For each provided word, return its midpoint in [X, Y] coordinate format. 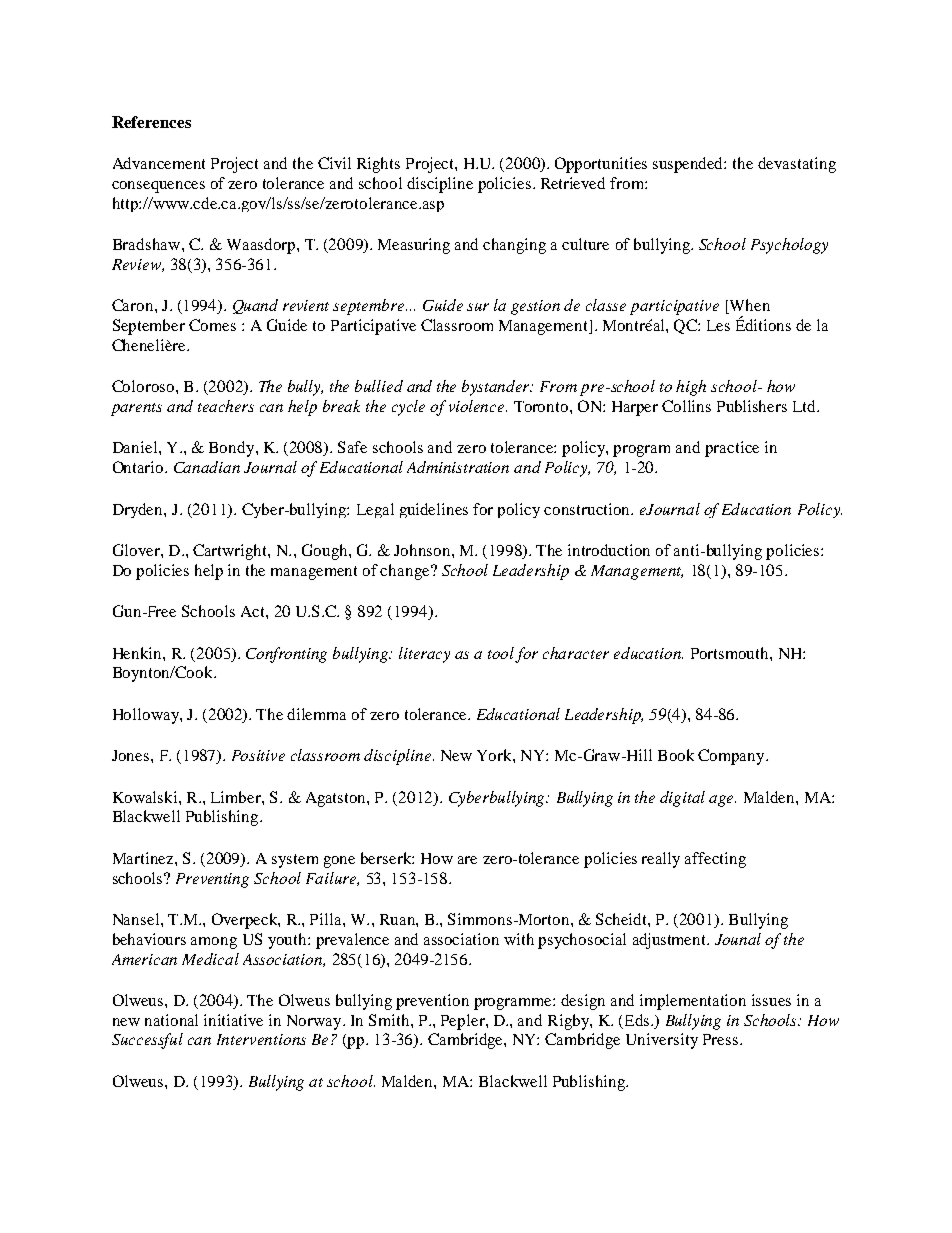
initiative [233, 1020]
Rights [378, 165]
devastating [797, 165]
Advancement [159, 163]
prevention [432, 1002]
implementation [693, 1002]
